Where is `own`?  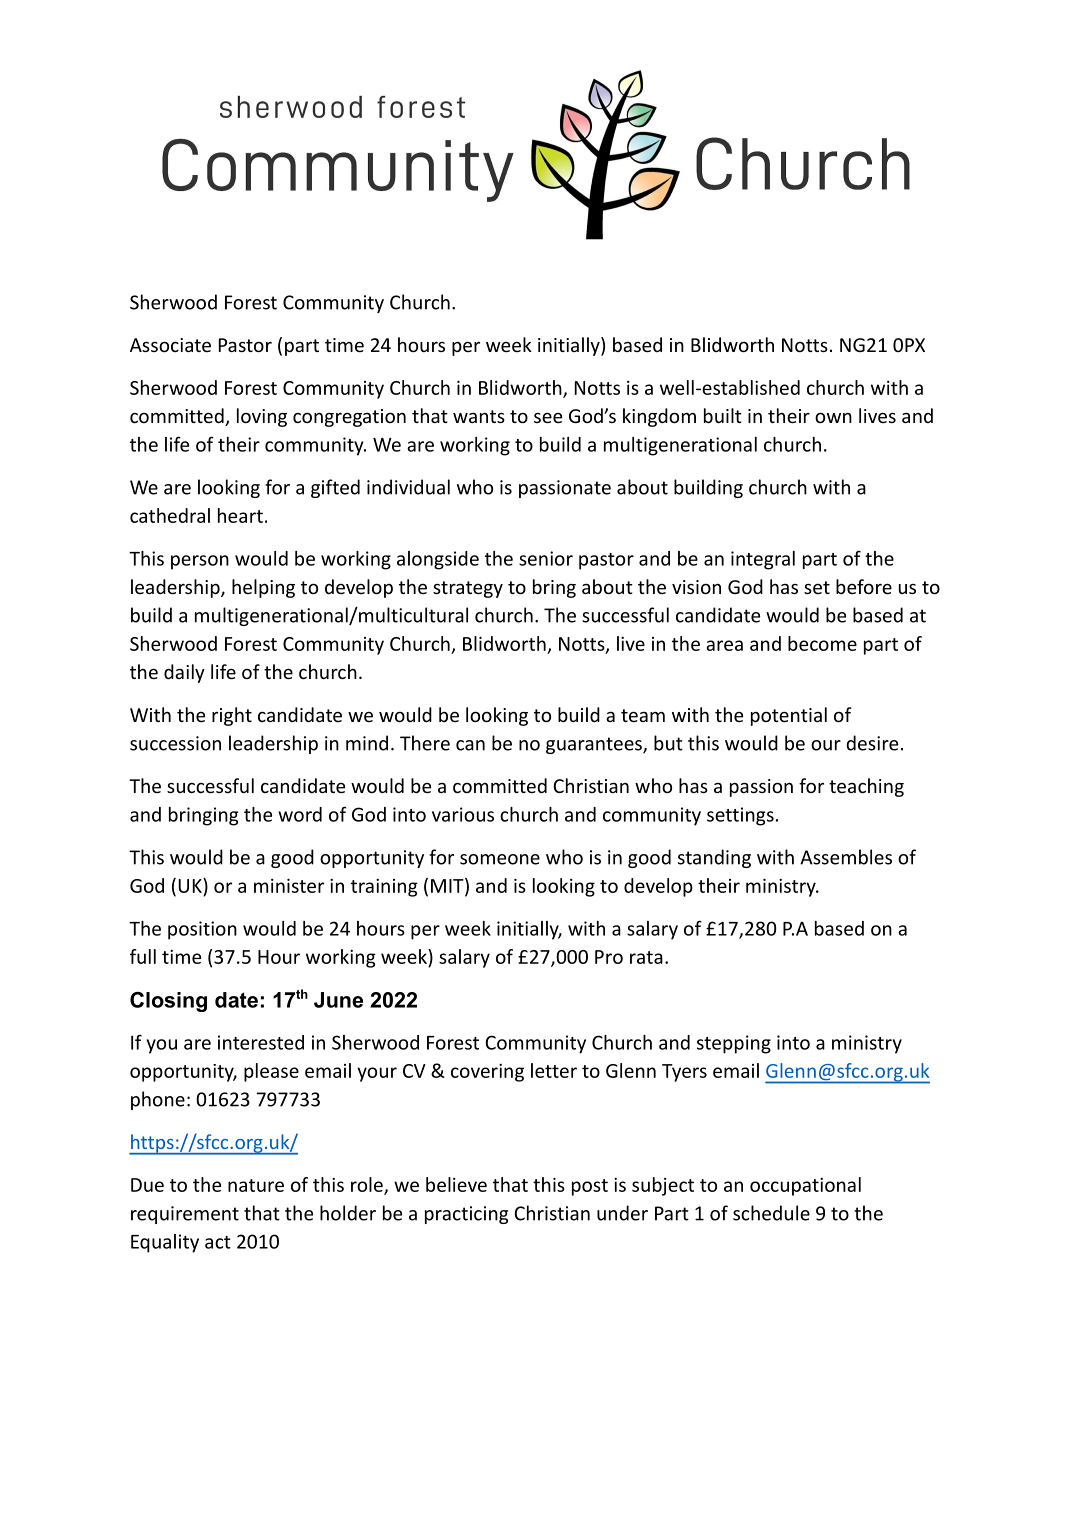 own is located at coordinates (833, 417).
